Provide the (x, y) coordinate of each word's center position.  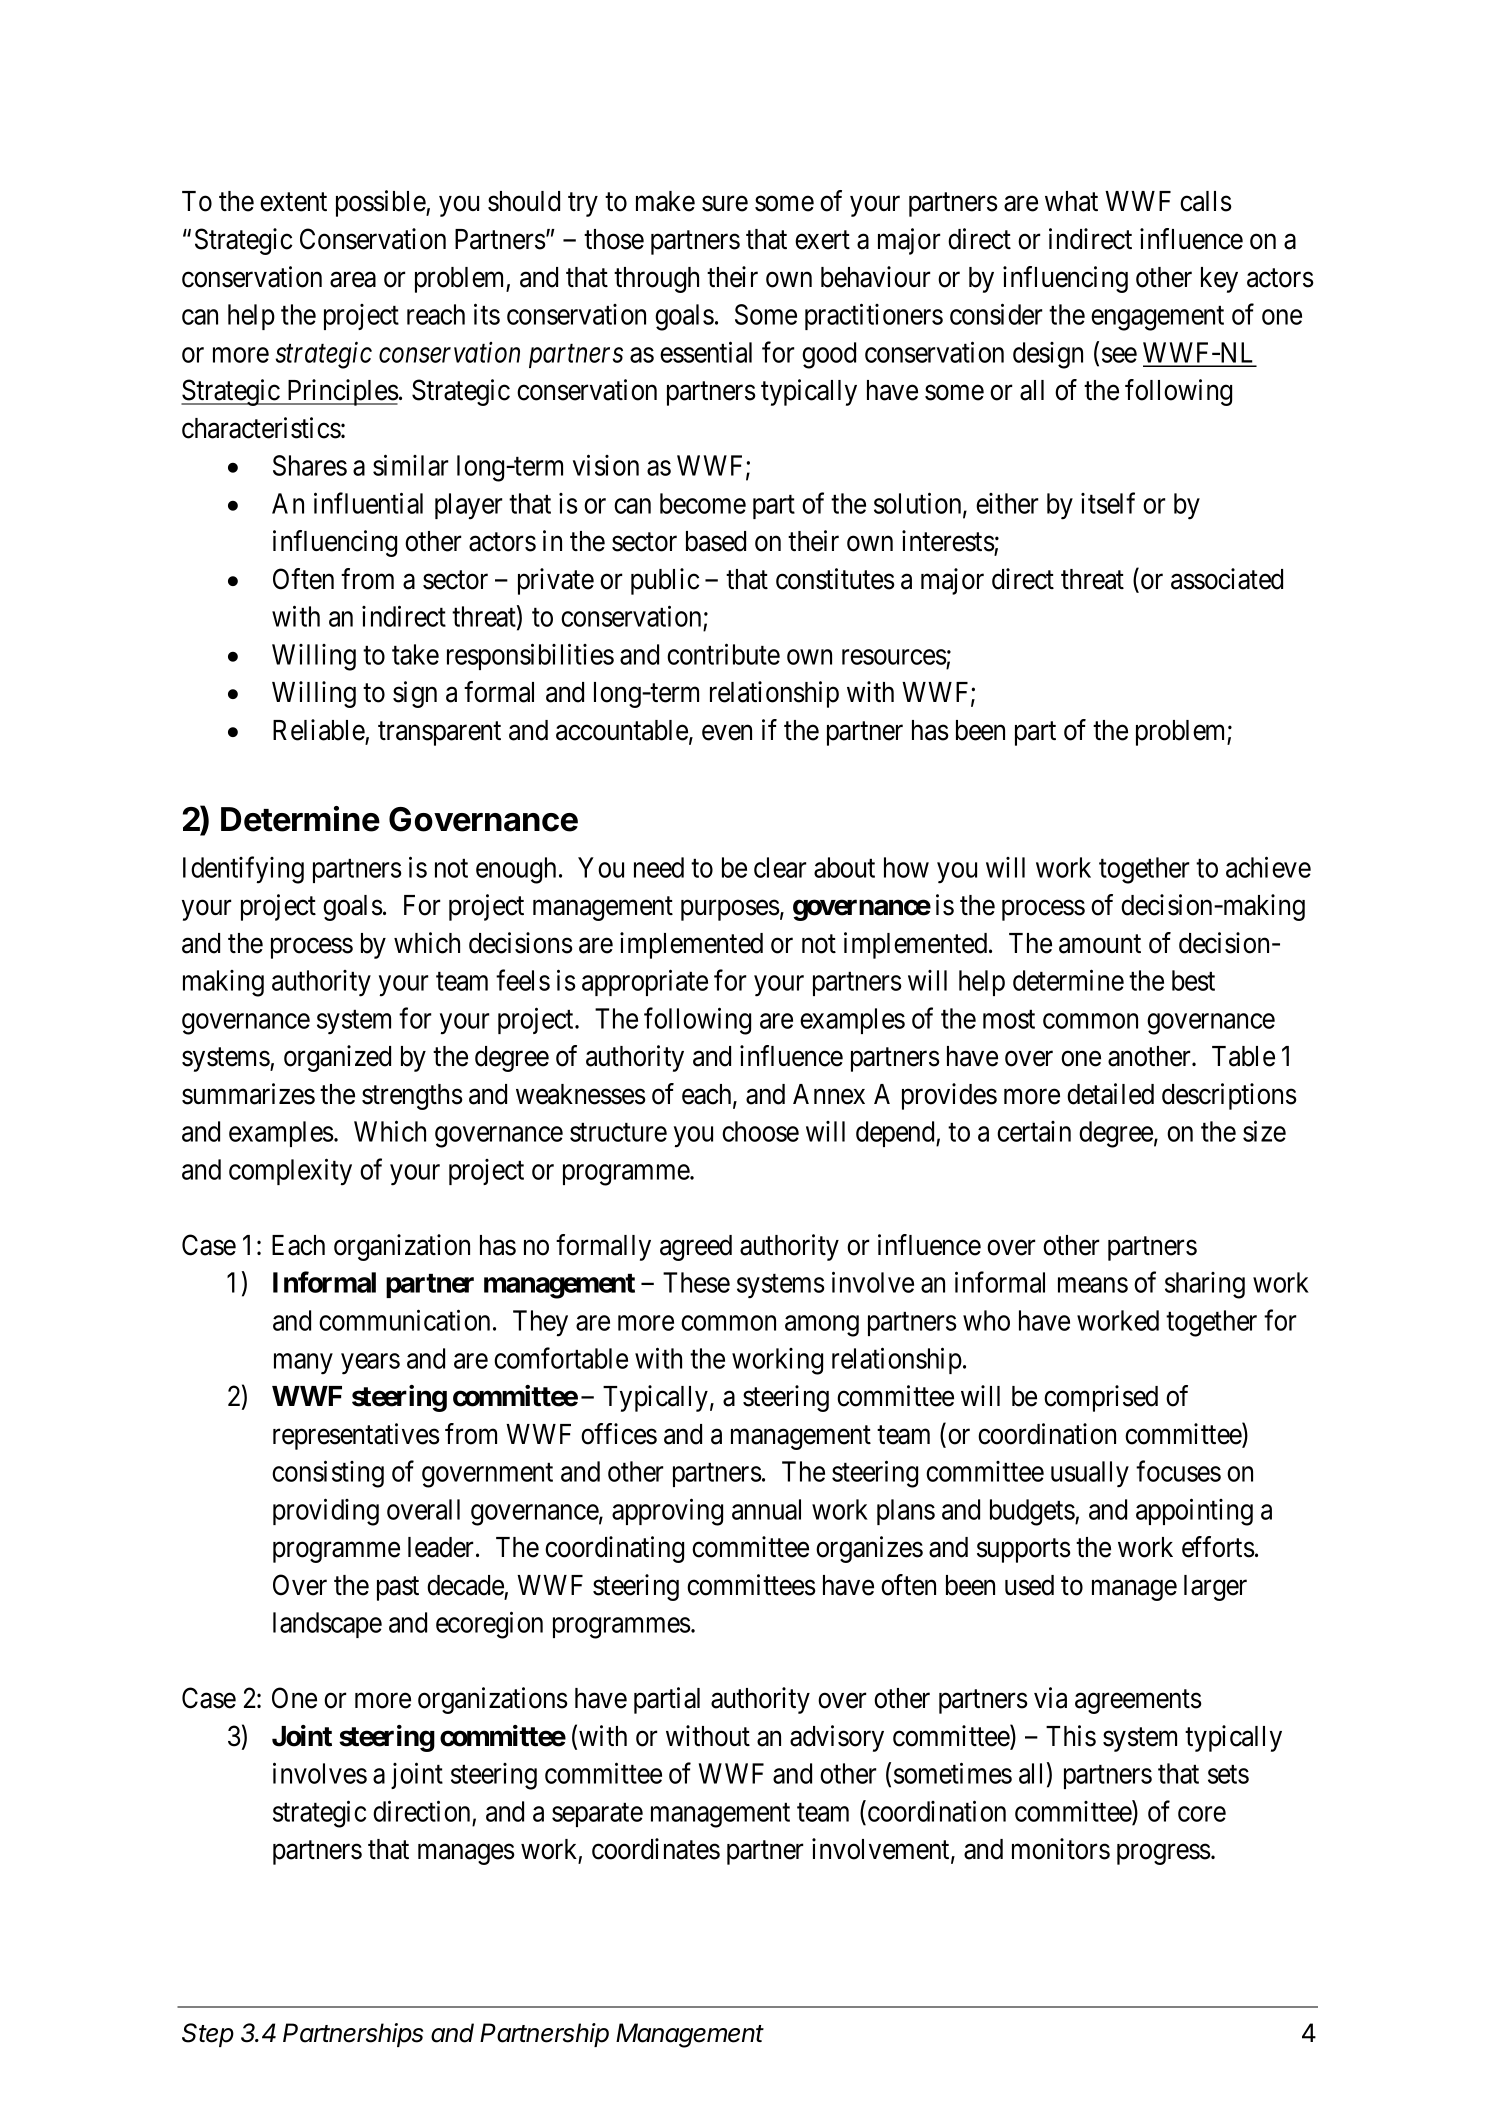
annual (766, 1509)
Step (208, 2035)
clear (780, 867)
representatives (356, 1436)
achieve (1268, 867)
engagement (1157, 318)
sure (725, 204)
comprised (1101, 1398)
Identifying (243, 870)
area (353, 280)
